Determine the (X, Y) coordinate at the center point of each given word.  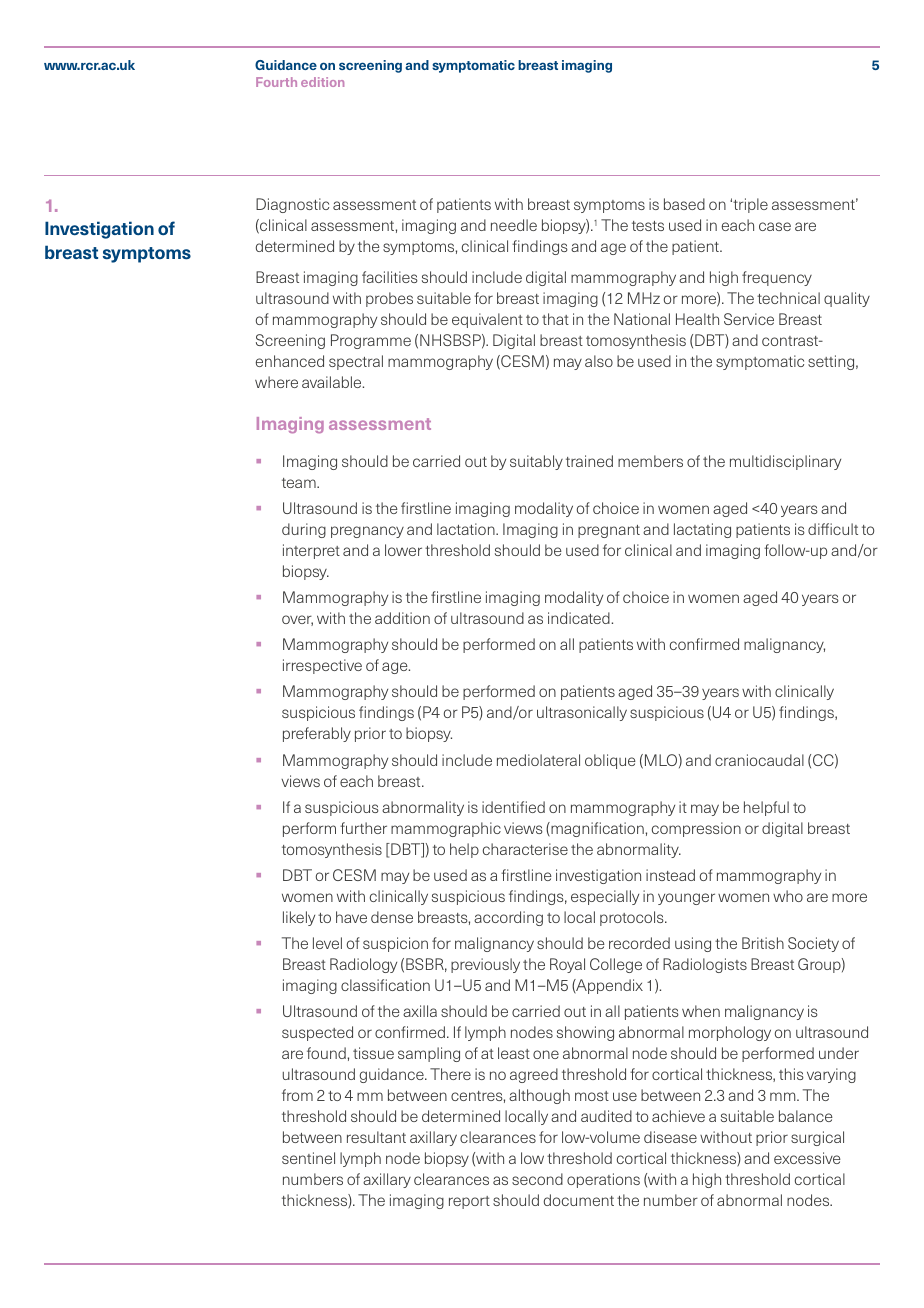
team (300, 483)
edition (322, 82)
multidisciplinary (785, 462)
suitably (536, 462)
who (788, 896)
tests (648, 226)
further (363, 828)
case (775, 226)
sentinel (308, 1158)
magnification (596, 829)
